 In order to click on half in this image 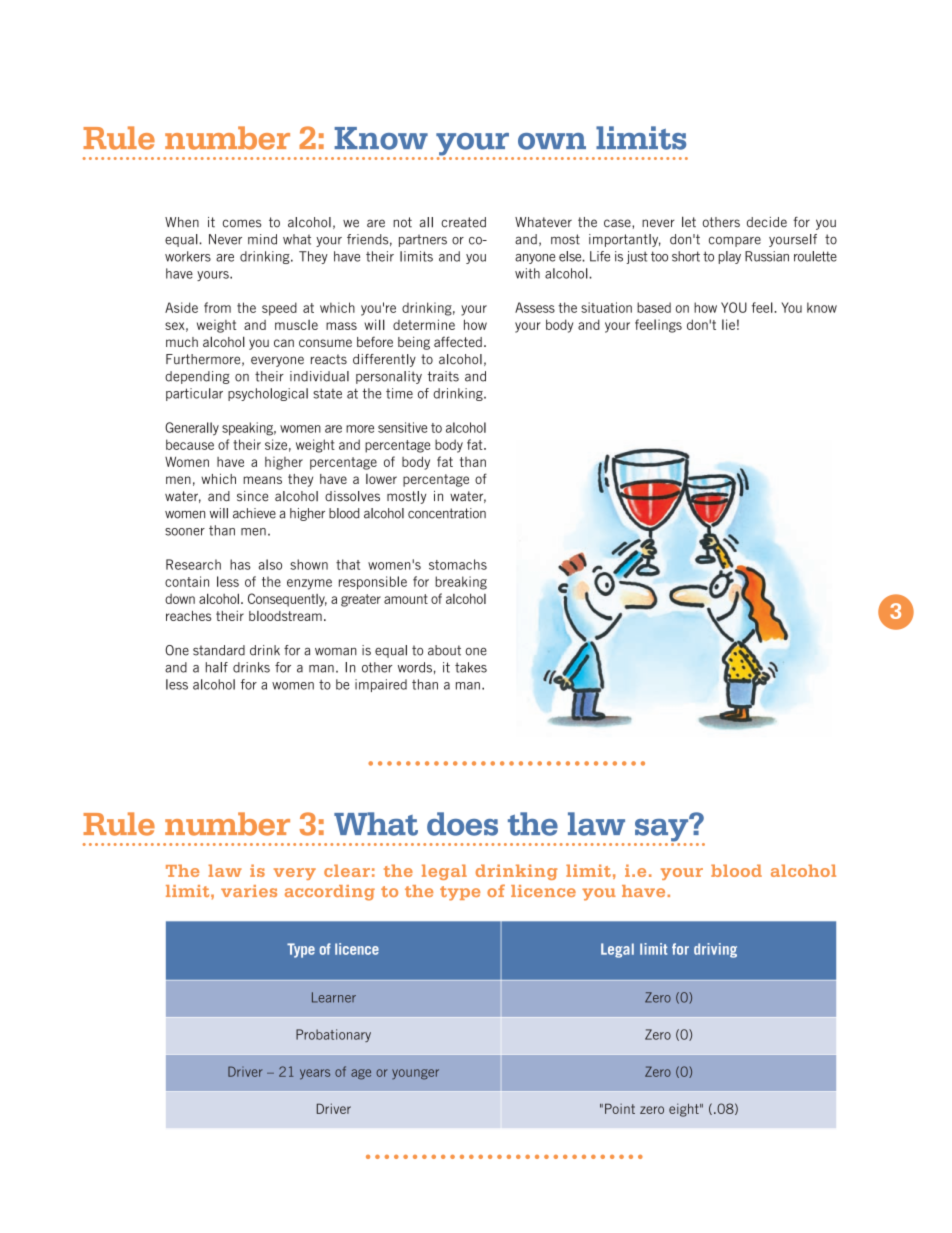, I will do `click(217, 667)`.
